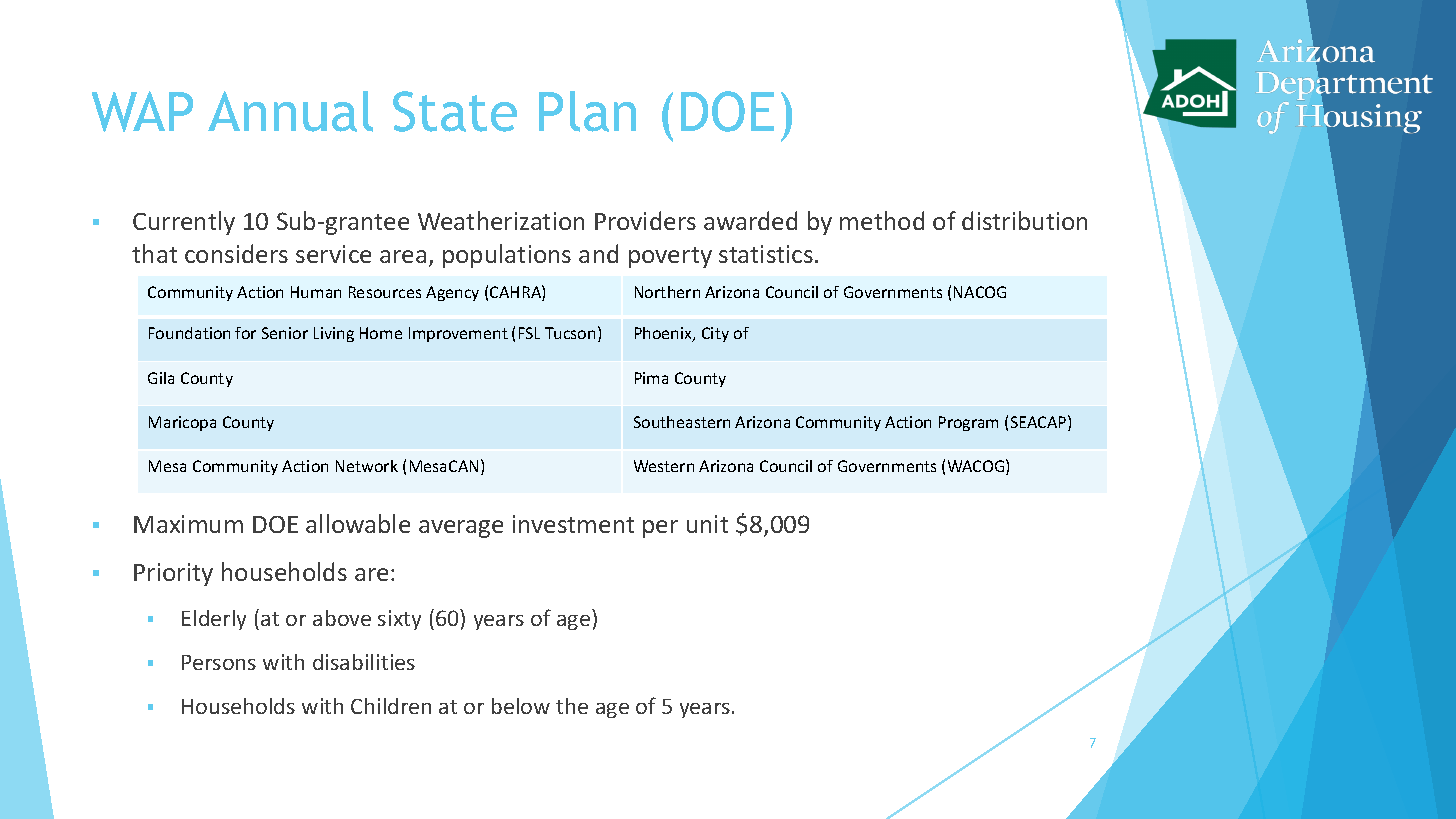 This document has width=1456, height=819. I want to click on Annual, so click(290, 111).
